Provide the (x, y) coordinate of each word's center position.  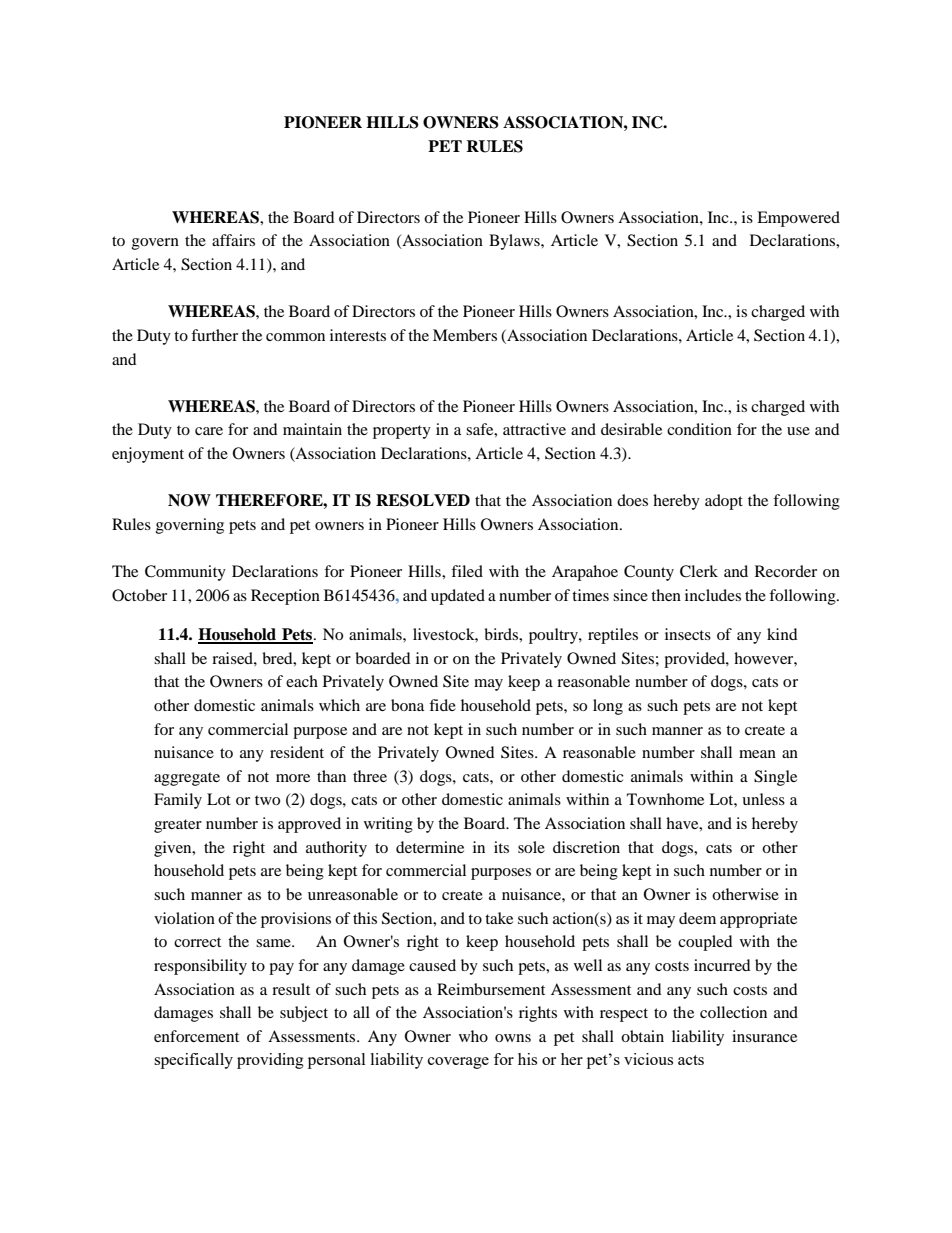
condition (699, 429)
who (473, 1036)
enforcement (196, 1036)
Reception (285, 597)
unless (763, 799)
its (501, 847)
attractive (534, 429)
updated (458, 597)
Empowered (798, 219)
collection (733, 1012)
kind (782, 634)
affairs (233, 240)
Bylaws (515, 242)
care (209, 431)
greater (178, 826)
